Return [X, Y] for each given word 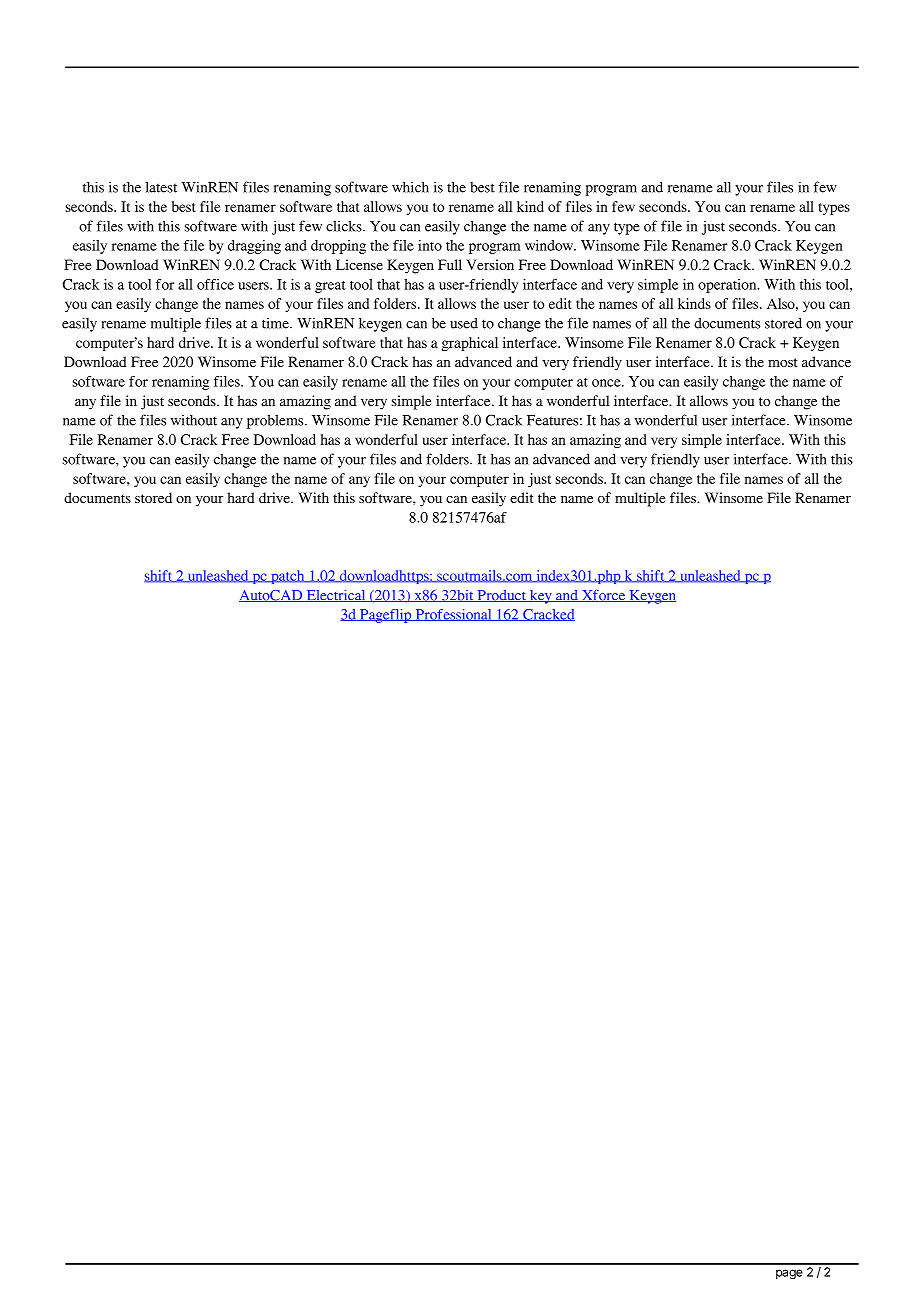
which [410, 187]
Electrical [336, 596]
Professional [453, 615]
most [783, 362]
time [276, 323]
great [330, 287]
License [359, 264]
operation [728, 286]
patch [288, 577]
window [550, 245]
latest [161, 187]
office [215, 284]
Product [501, 596]
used [464, 323]
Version [490, 264]
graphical [469, 344]
